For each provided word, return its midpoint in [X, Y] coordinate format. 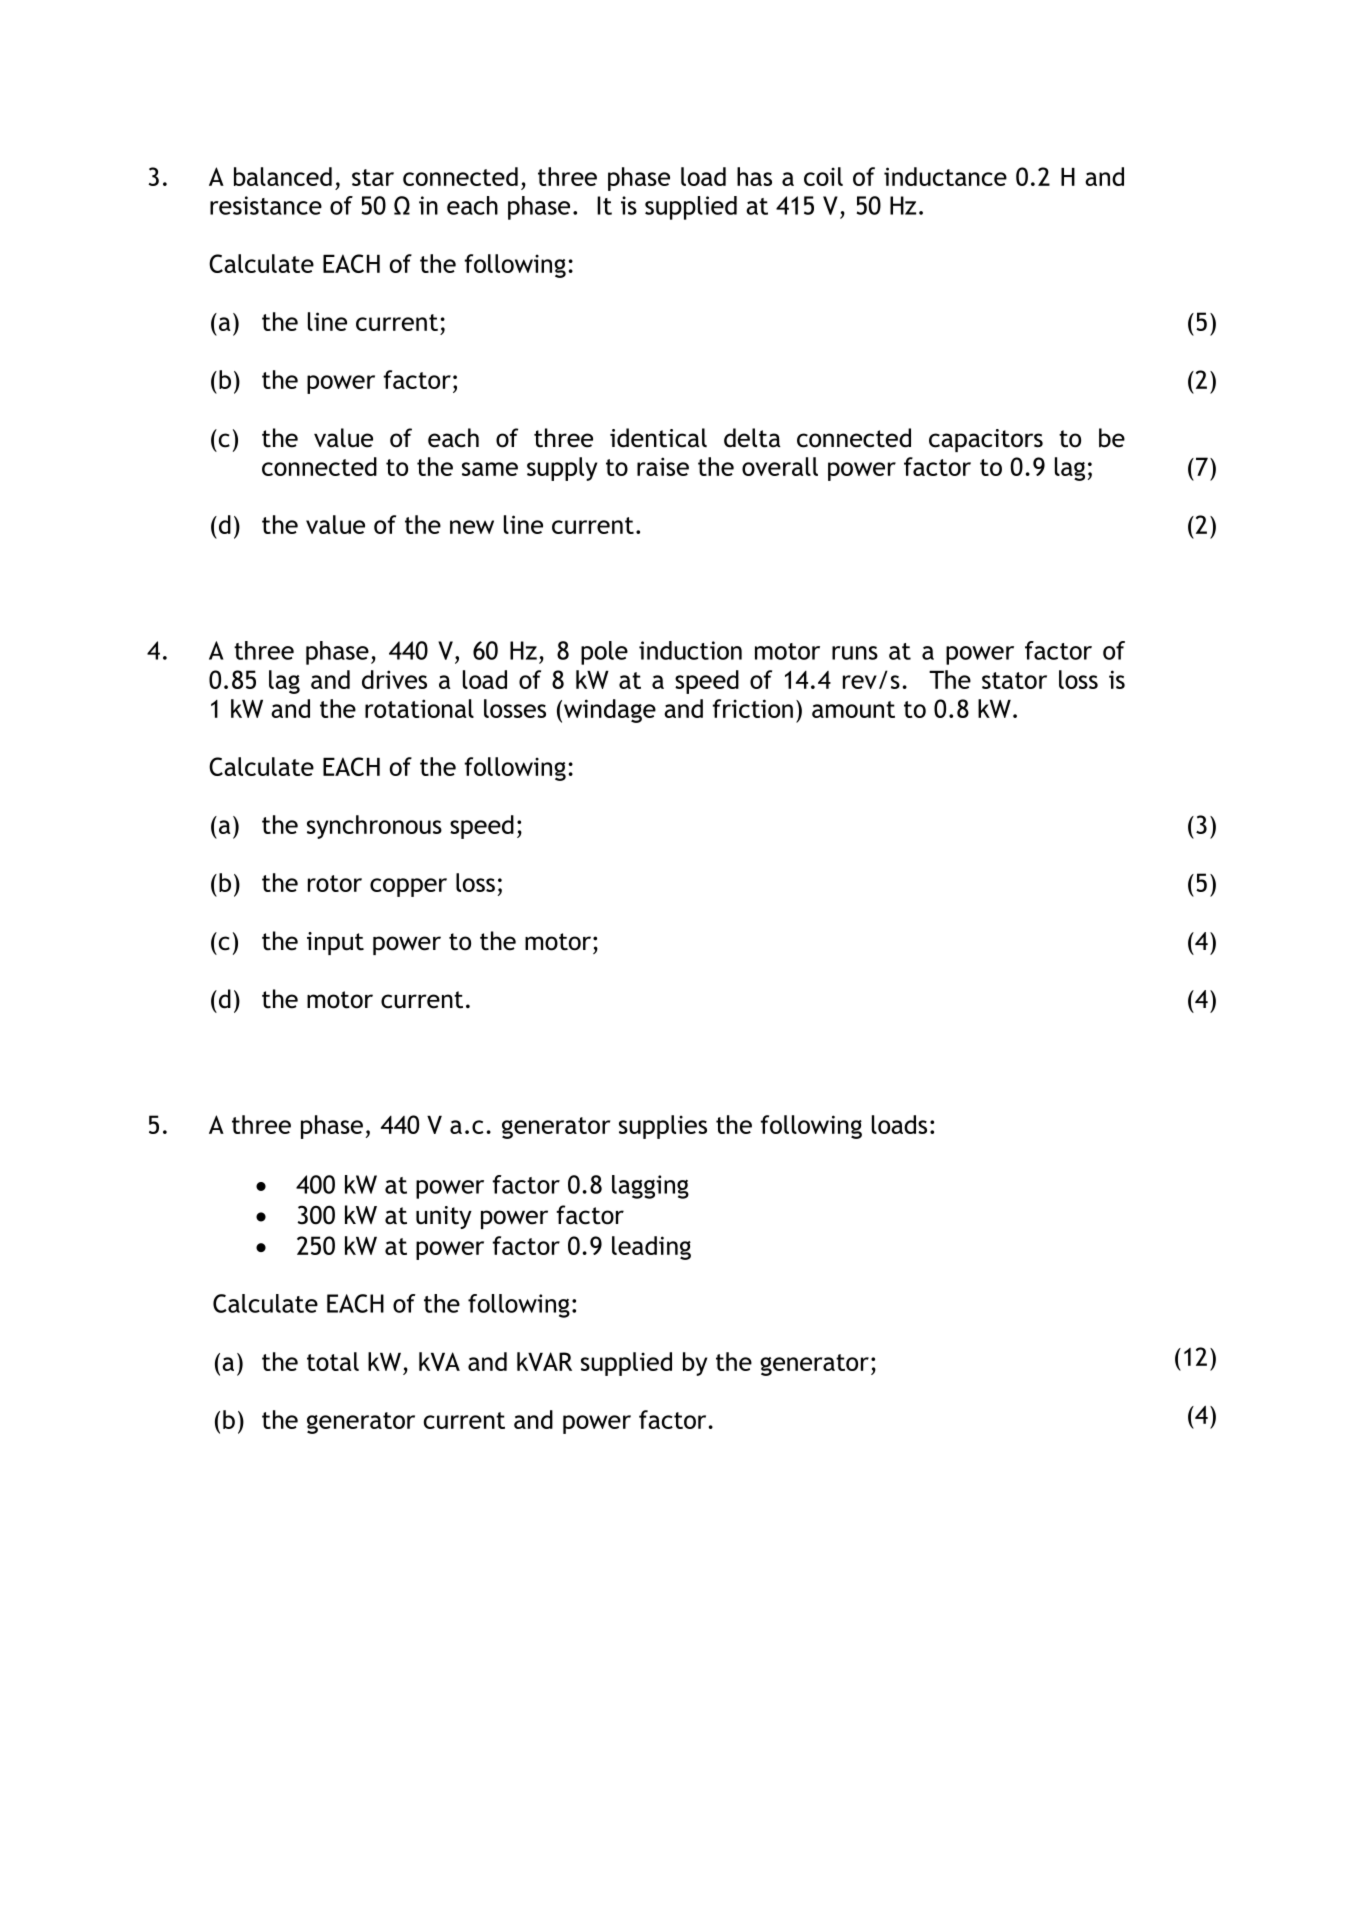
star [373, 177]
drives [394, 679]
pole [604, 653]
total [333, 1361]
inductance [945, 176]
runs [855, 653]
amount [853, 709]
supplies [663, 1127]
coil [823, 176]
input [335, 943]
